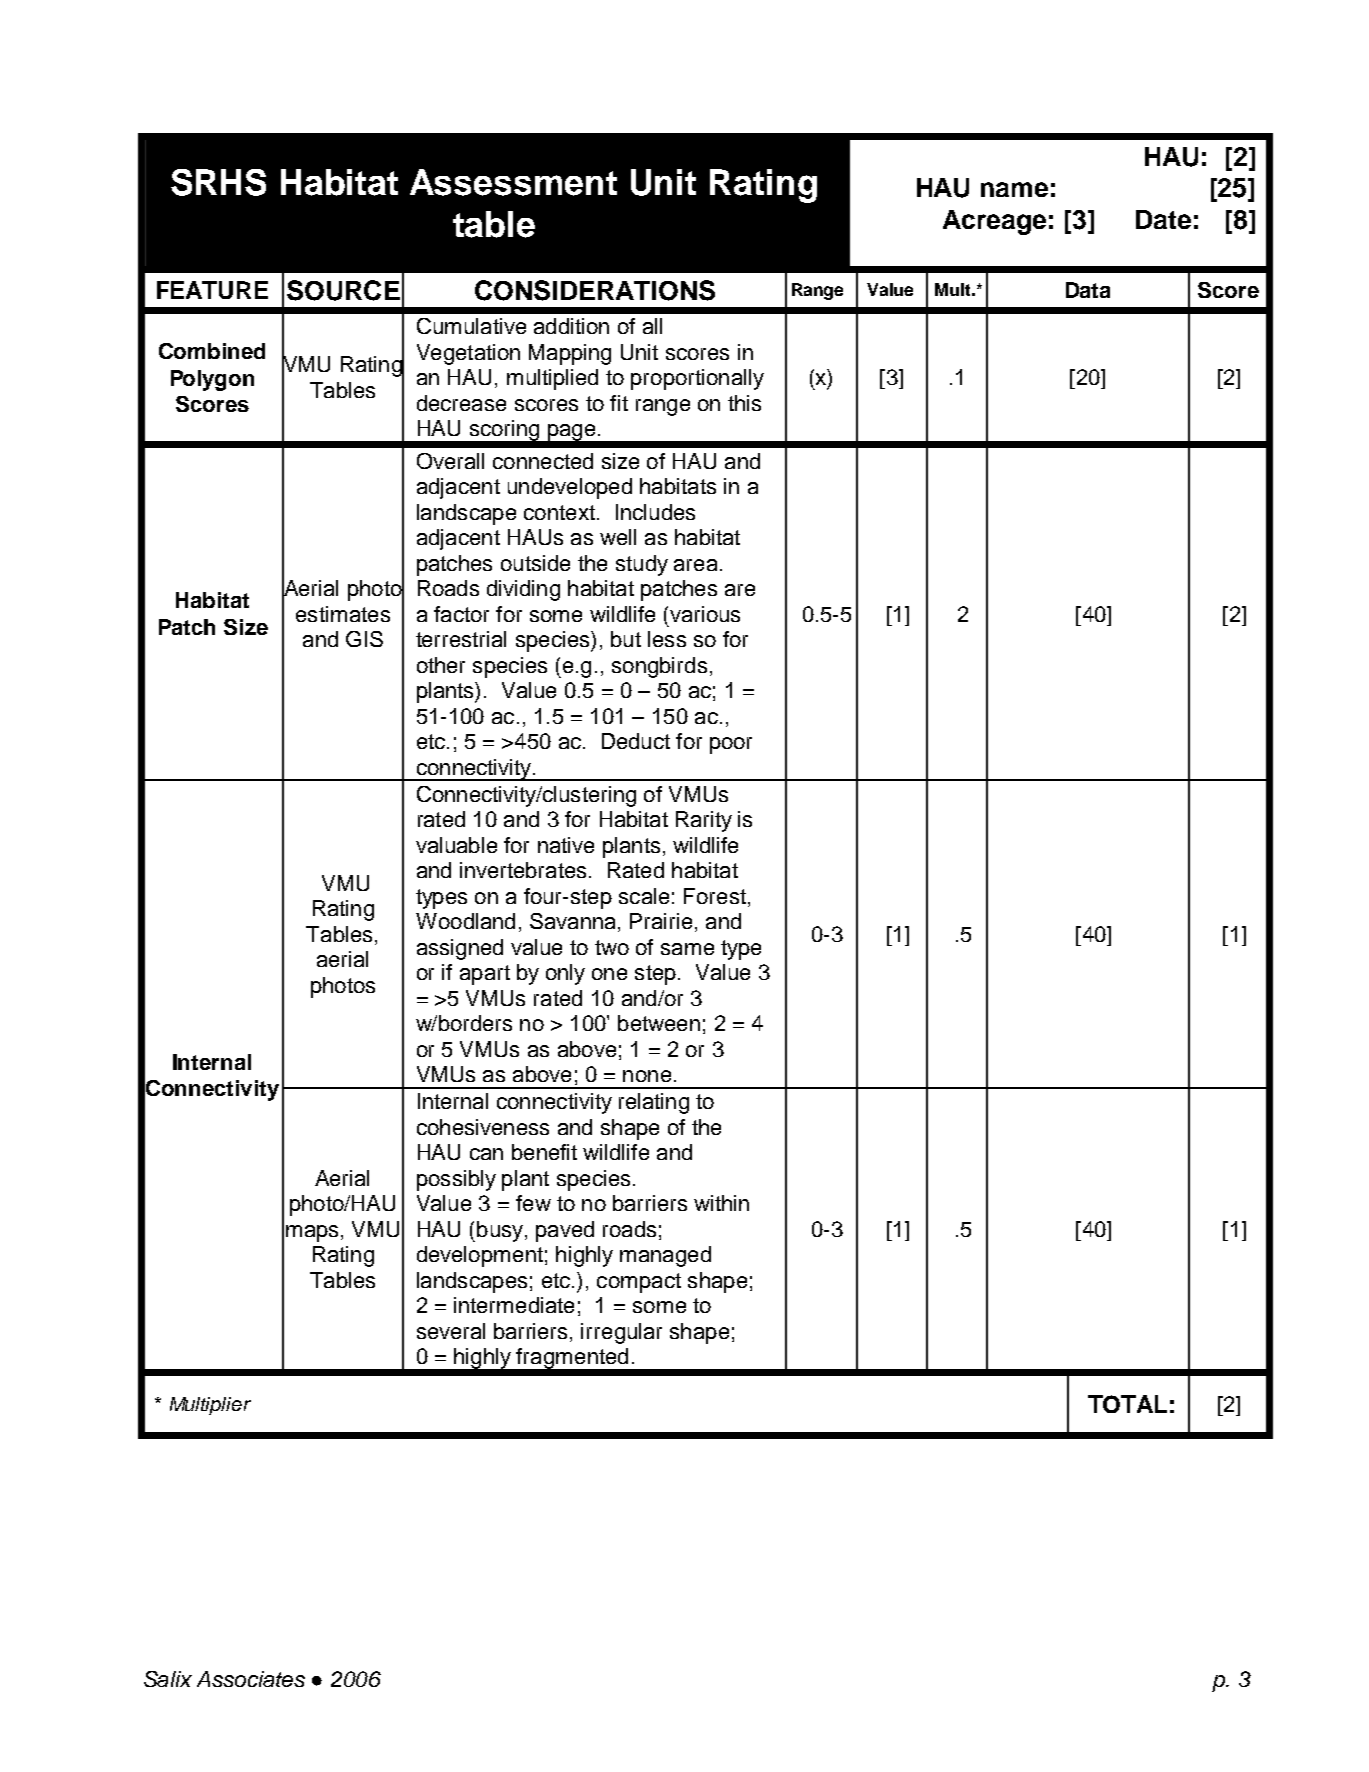  I want to click on SOURCE, so click(343, 290).
